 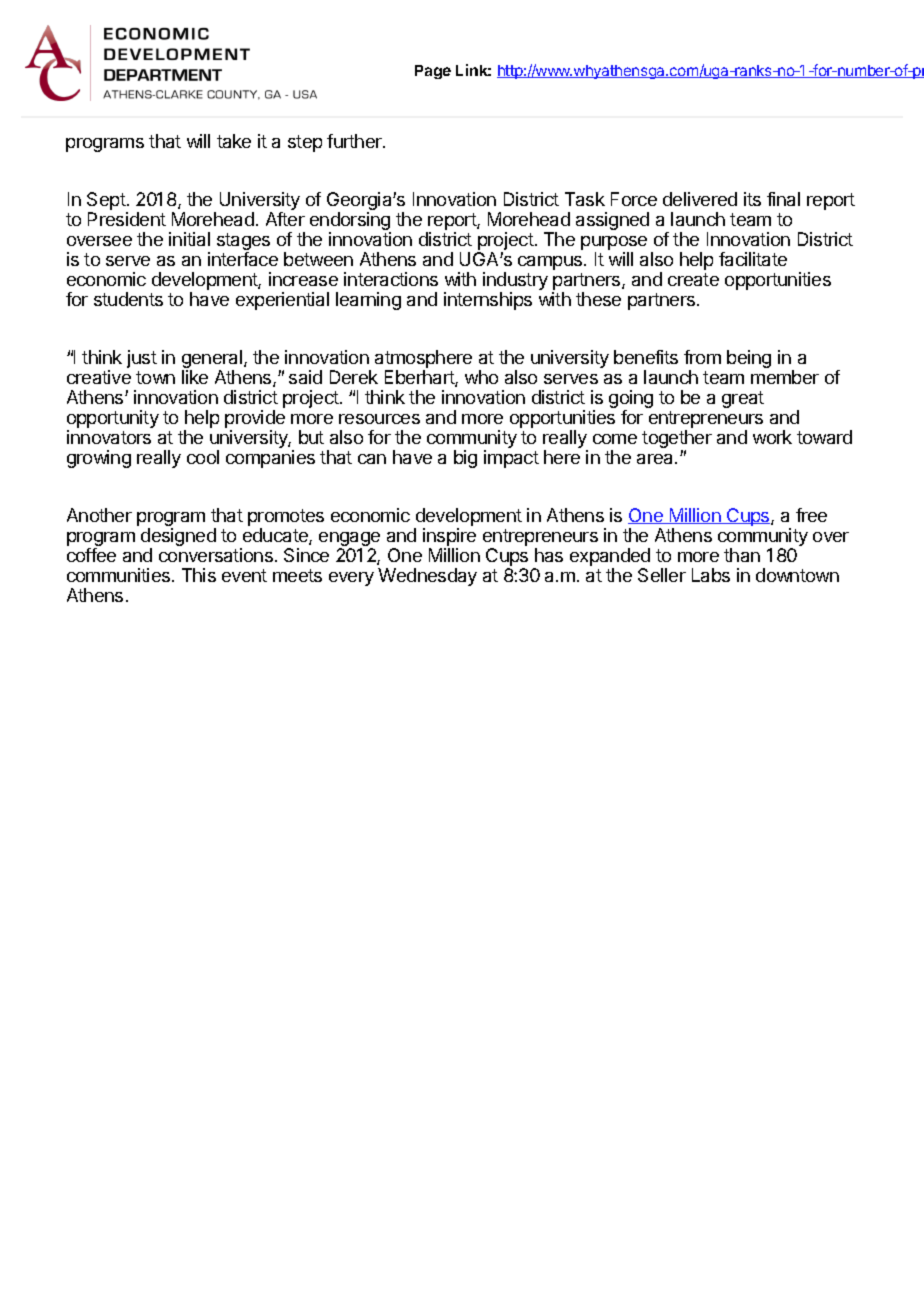 I want to click on internships, so click(x=488, y=301).
